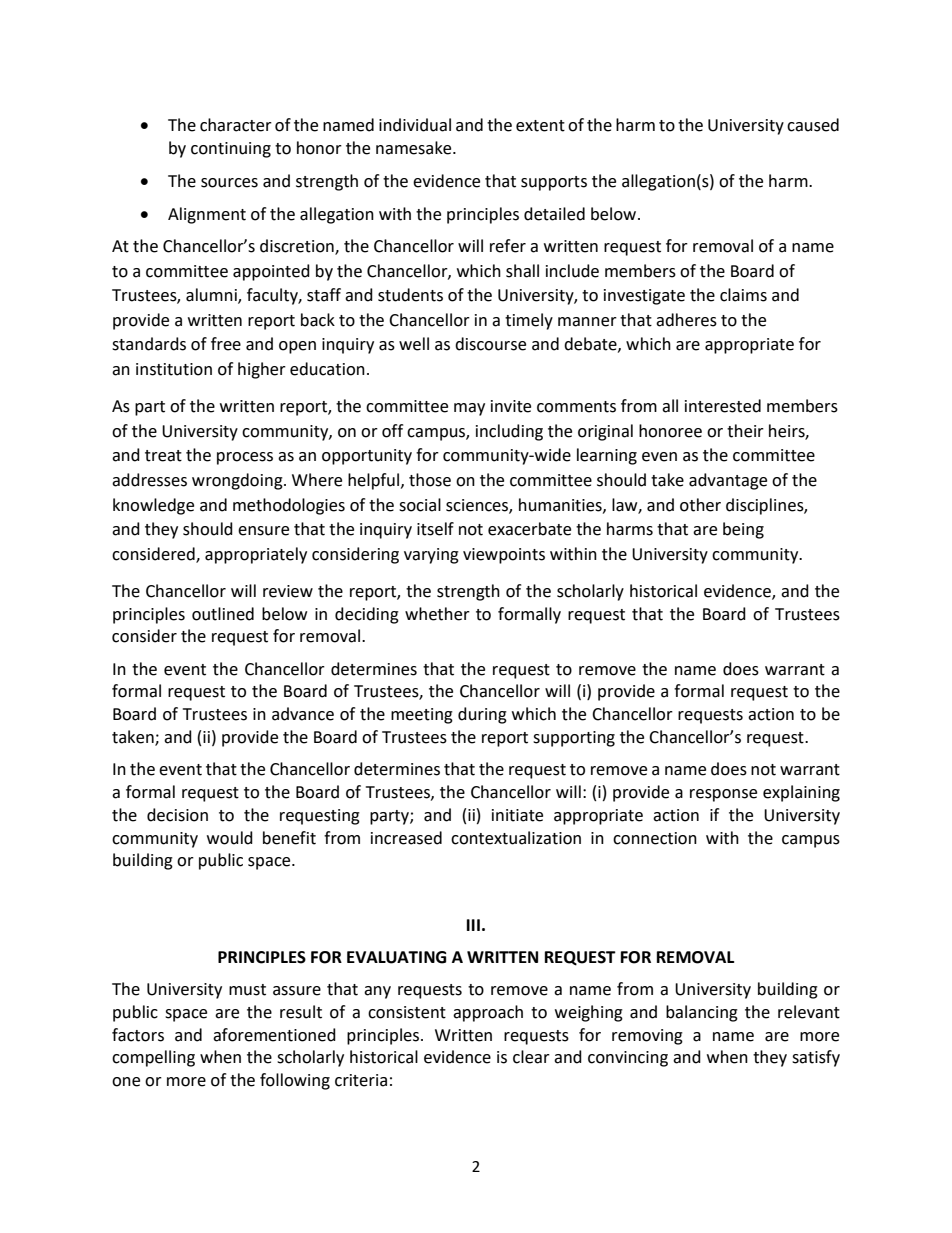 The width and height of the screenshot is (952, 1233). What do you see at coordinates (238, 481) in the screenshot?
I see `wrongdoing` at bounding box center [238, 481].
